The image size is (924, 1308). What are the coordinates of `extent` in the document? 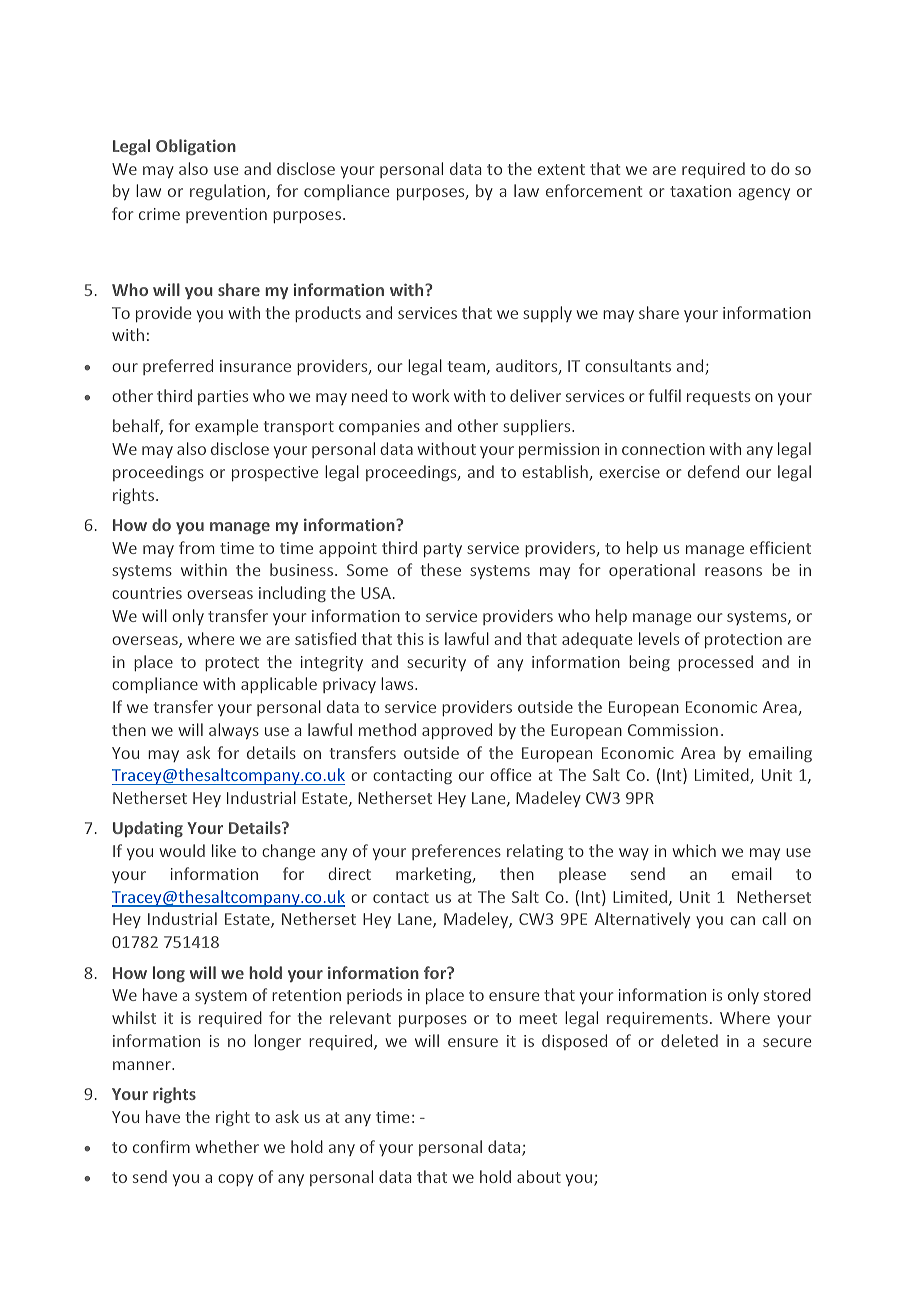 It's located at (561, 169).
